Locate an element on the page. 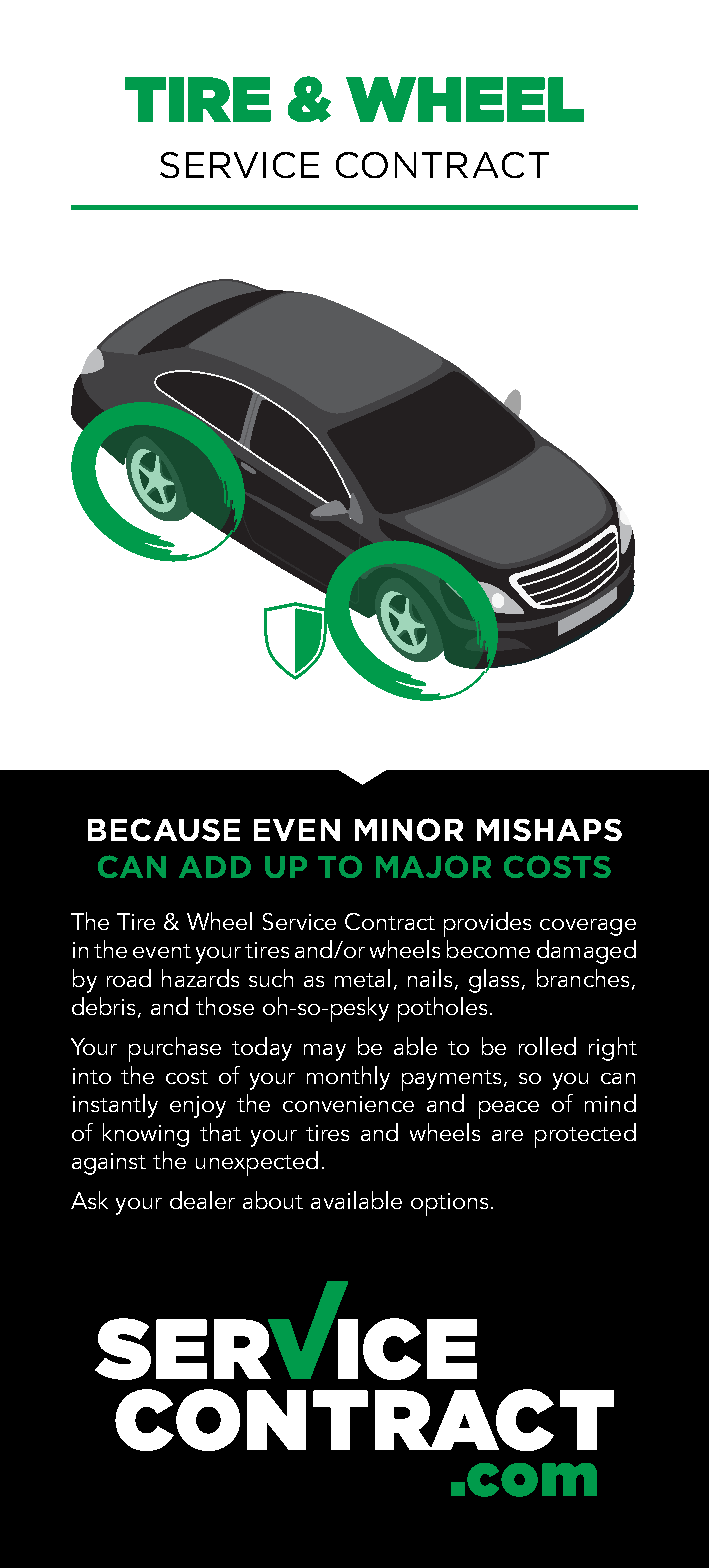  may is located at coordinates (325, 1052).
